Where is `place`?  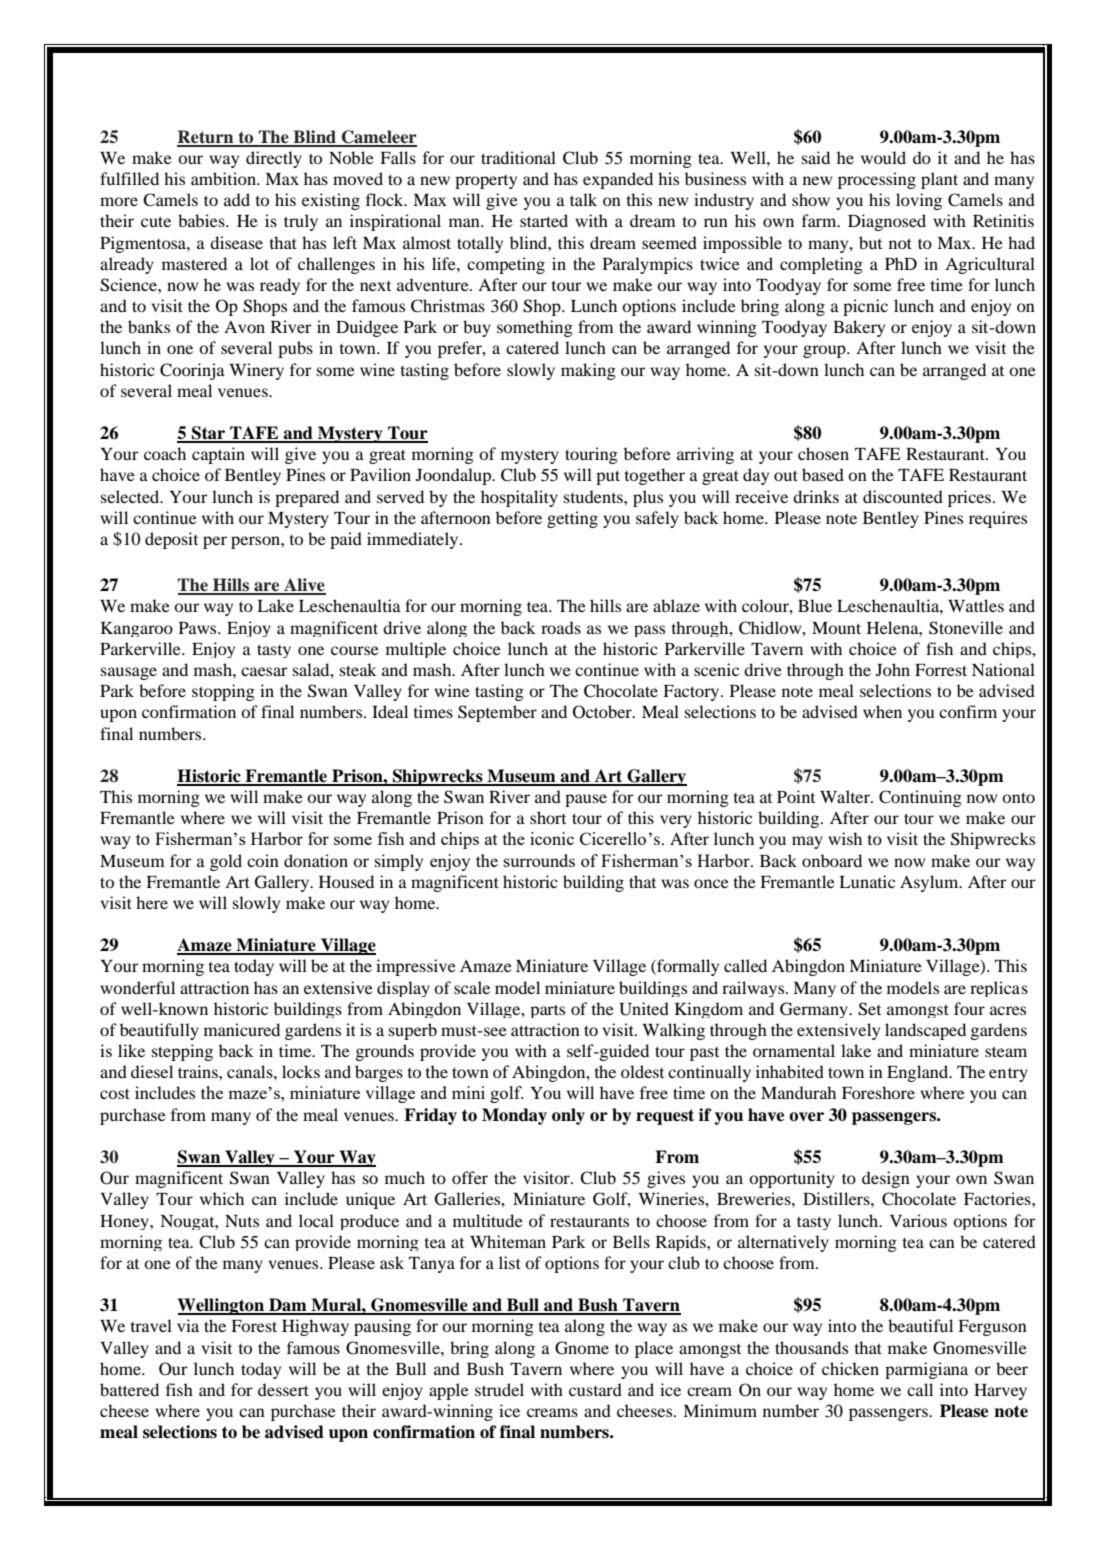
place is located at coordinates (654, 1349).
